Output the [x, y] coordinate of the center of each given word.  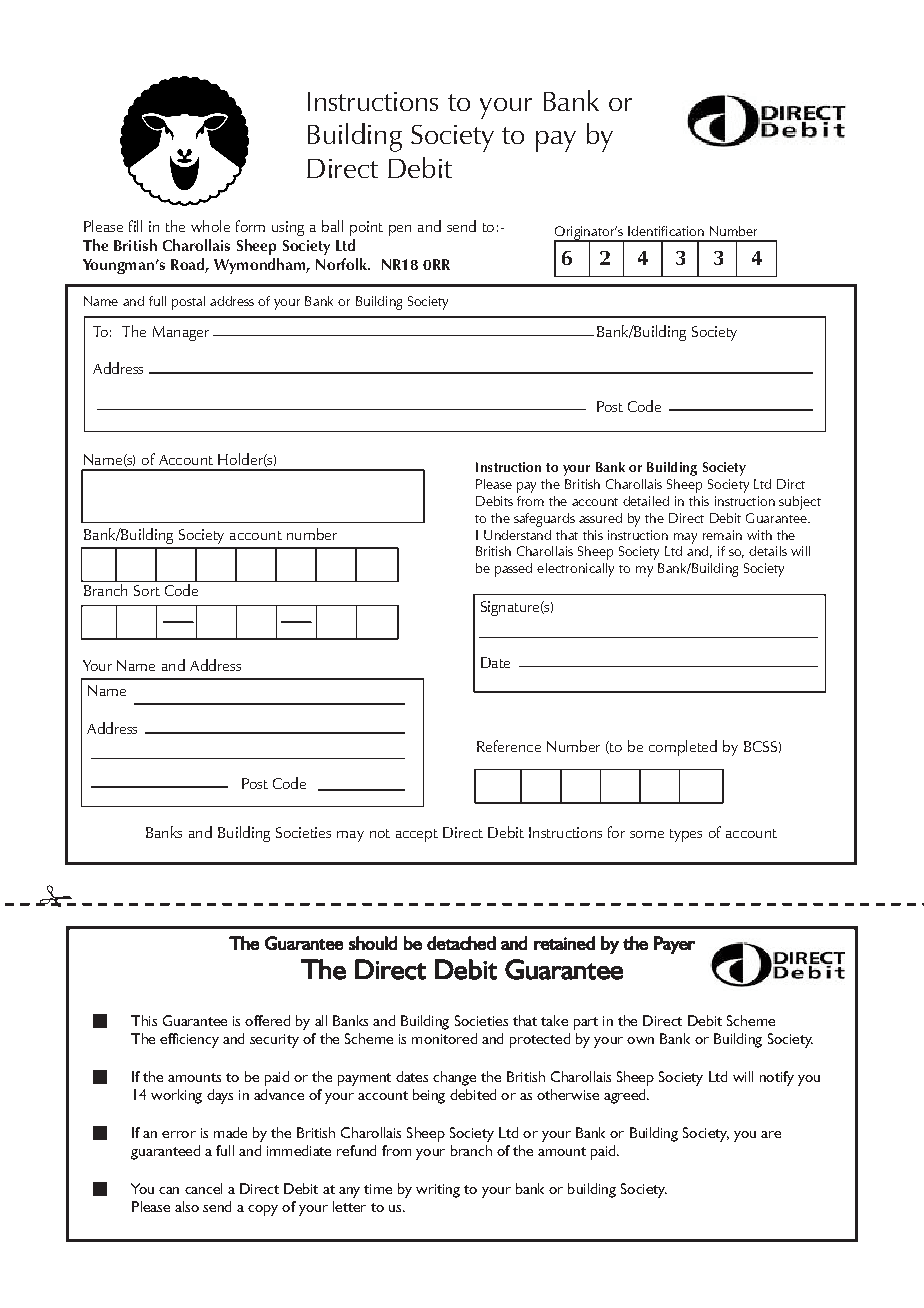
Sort [147, 590]
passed [513, 570]
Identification [666, 231]
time [378, 1189]
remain [722, 535]
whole [210, 226]
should [373, 943]
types [686, 835]
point [366, 228]
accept [417, 835]
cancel [203, 1188]
